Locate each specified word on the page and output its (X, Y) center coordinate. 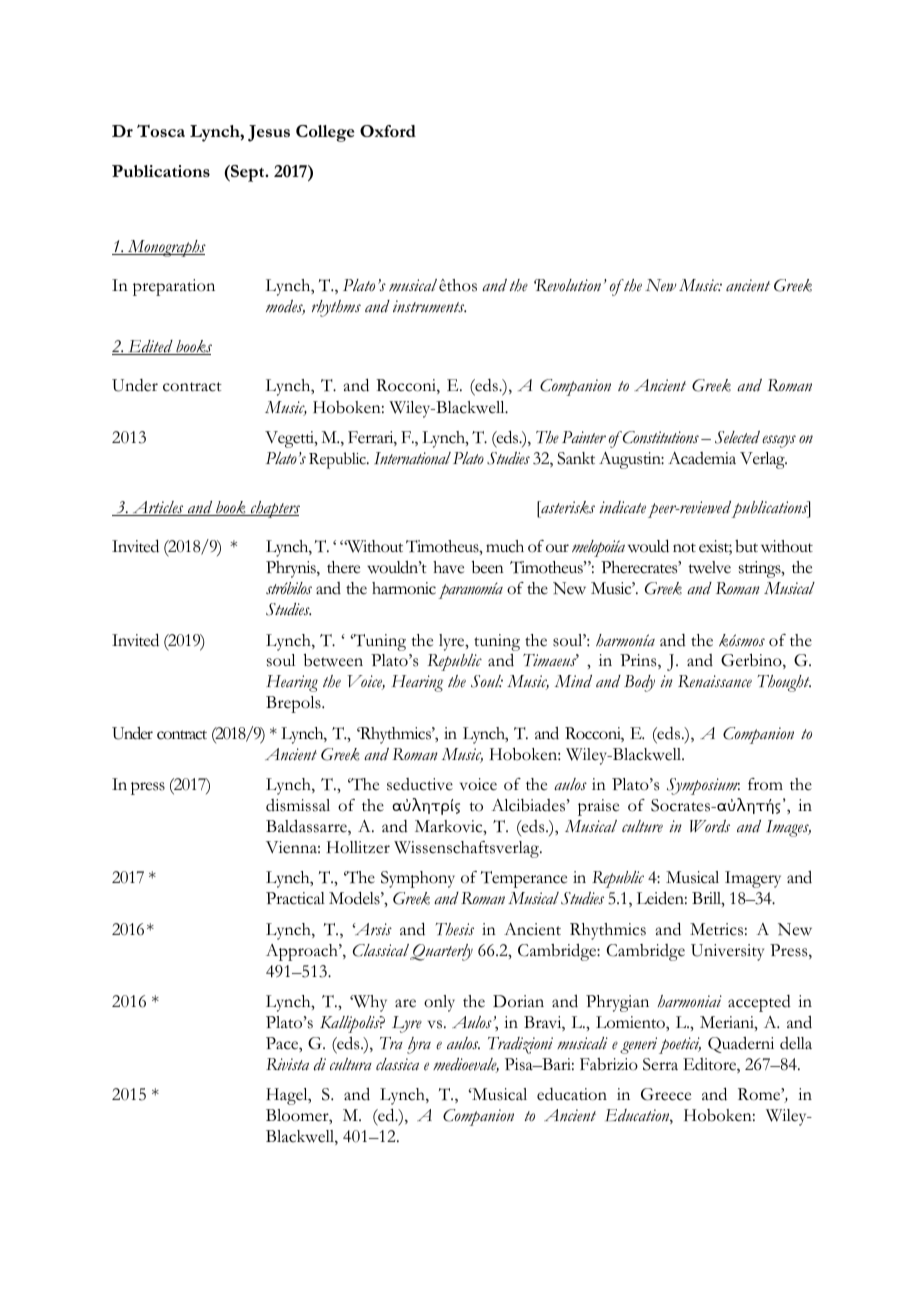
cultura (351, 1064)
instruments (429, 306)
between (333, 660)
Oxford (388, 131)
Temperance (524, 879)
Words (710, 826)
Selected (737, 437)
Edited (150, 347)
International (412, 458)
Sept (248, 173)
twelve (709, 567)
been (488, 567)
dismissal (298, 805)
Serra (660, 1064)
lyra (419, 1045)
